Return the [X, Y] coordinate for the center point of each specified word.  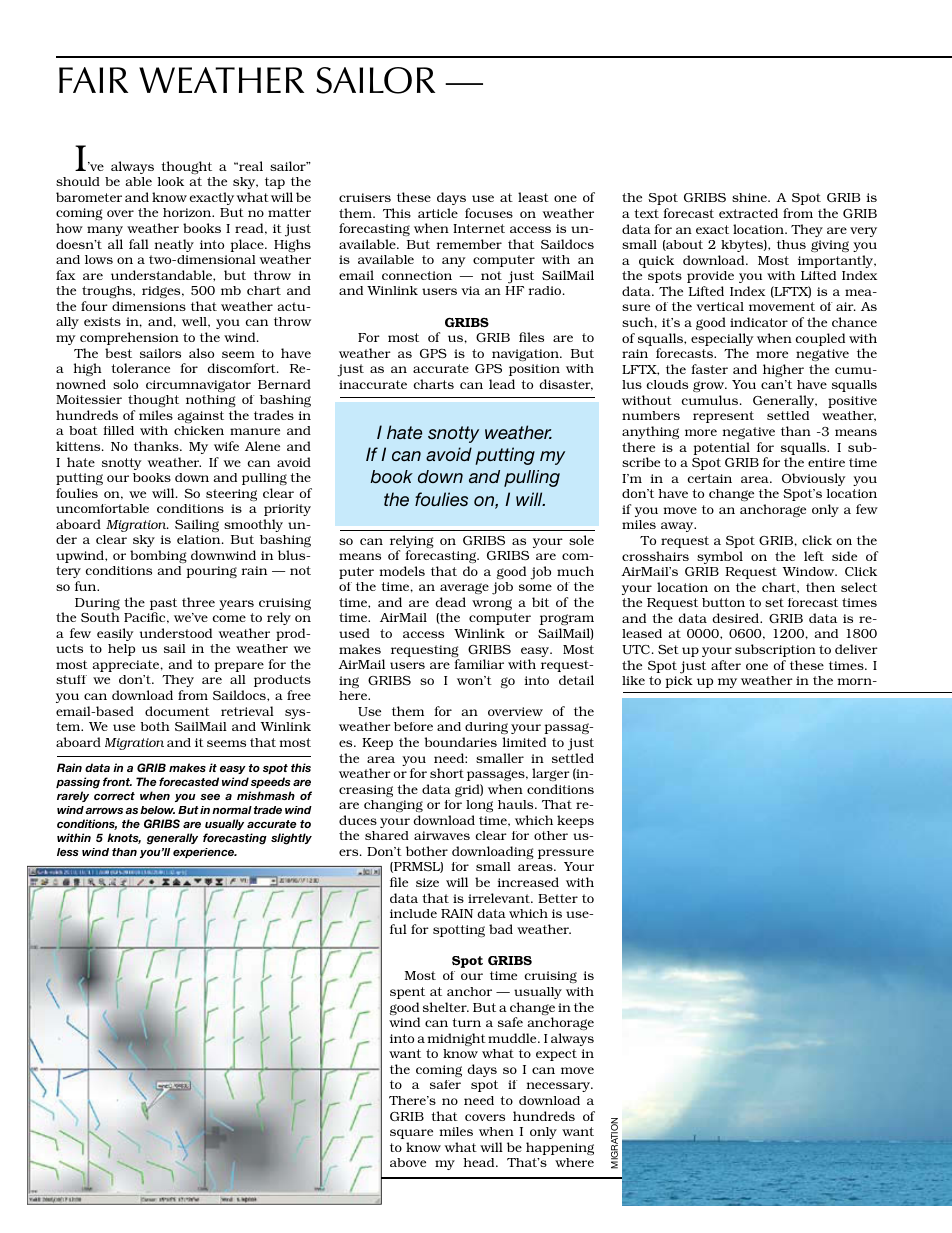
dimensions [149, 306]
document [177, 711]
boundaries [460, 742]
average [464, 589]
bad [501, 929]
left [814, 556]
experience [205, 853]
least [533, 197]
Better [558, 898]
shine [750, 197]
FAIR [93, 80]
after [726, 665]
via [470, 290]
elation [200, 539]
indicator [759, 322]
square [411, 1134]
